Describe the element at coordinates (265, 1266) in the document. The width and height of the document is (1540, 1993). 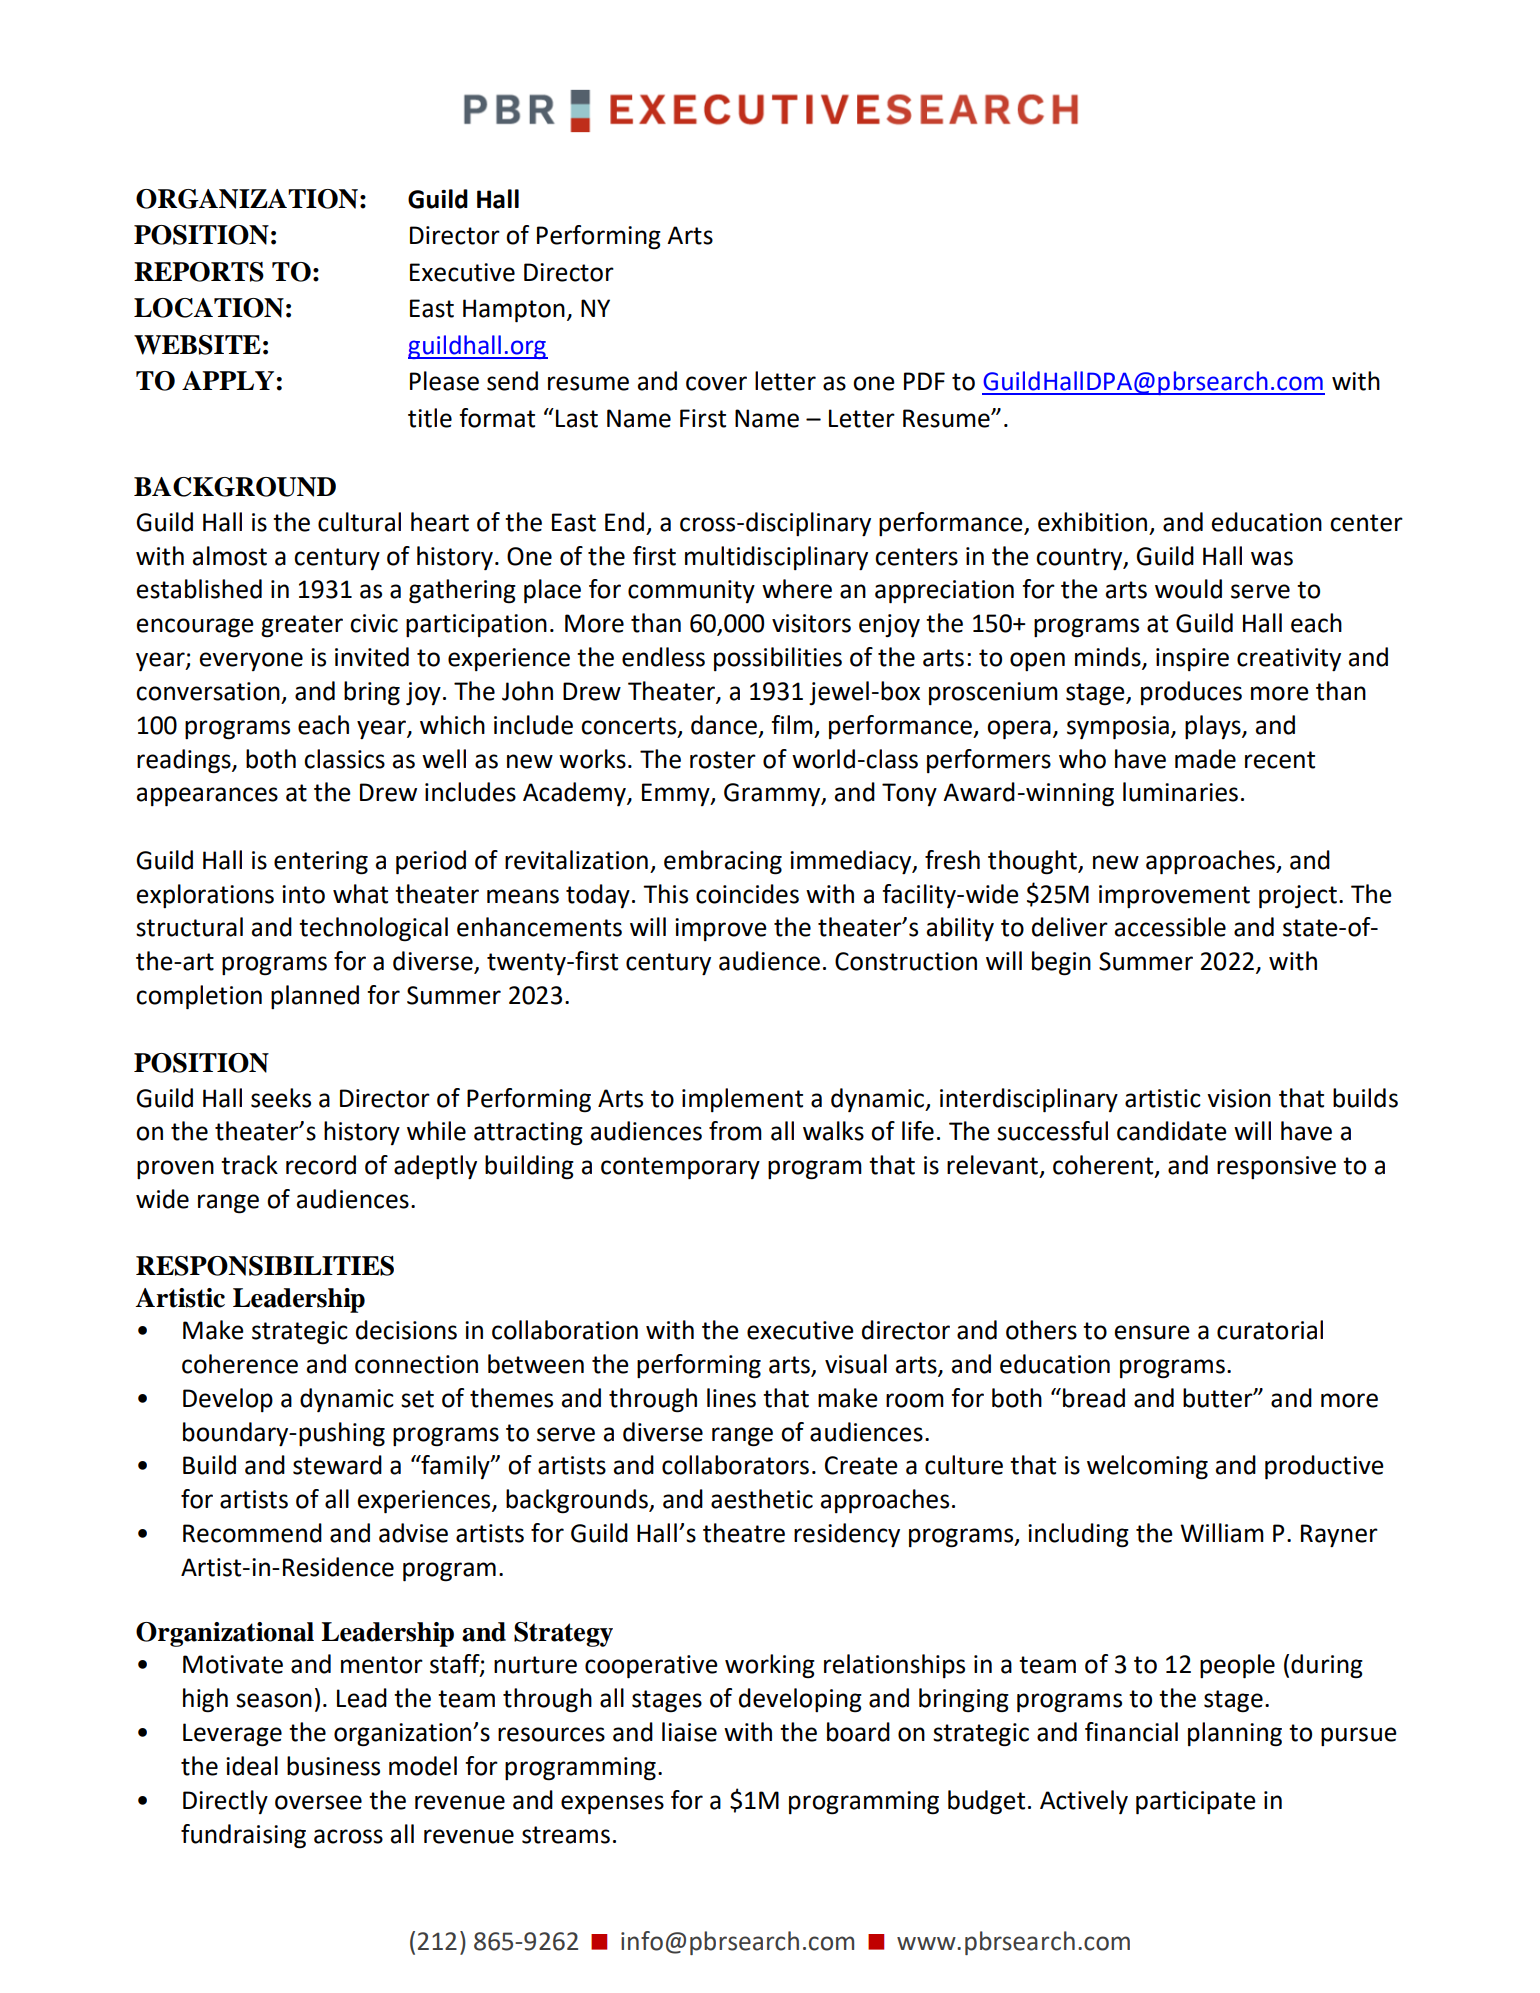
I see `RESPONSIBILITIES` at that location.
